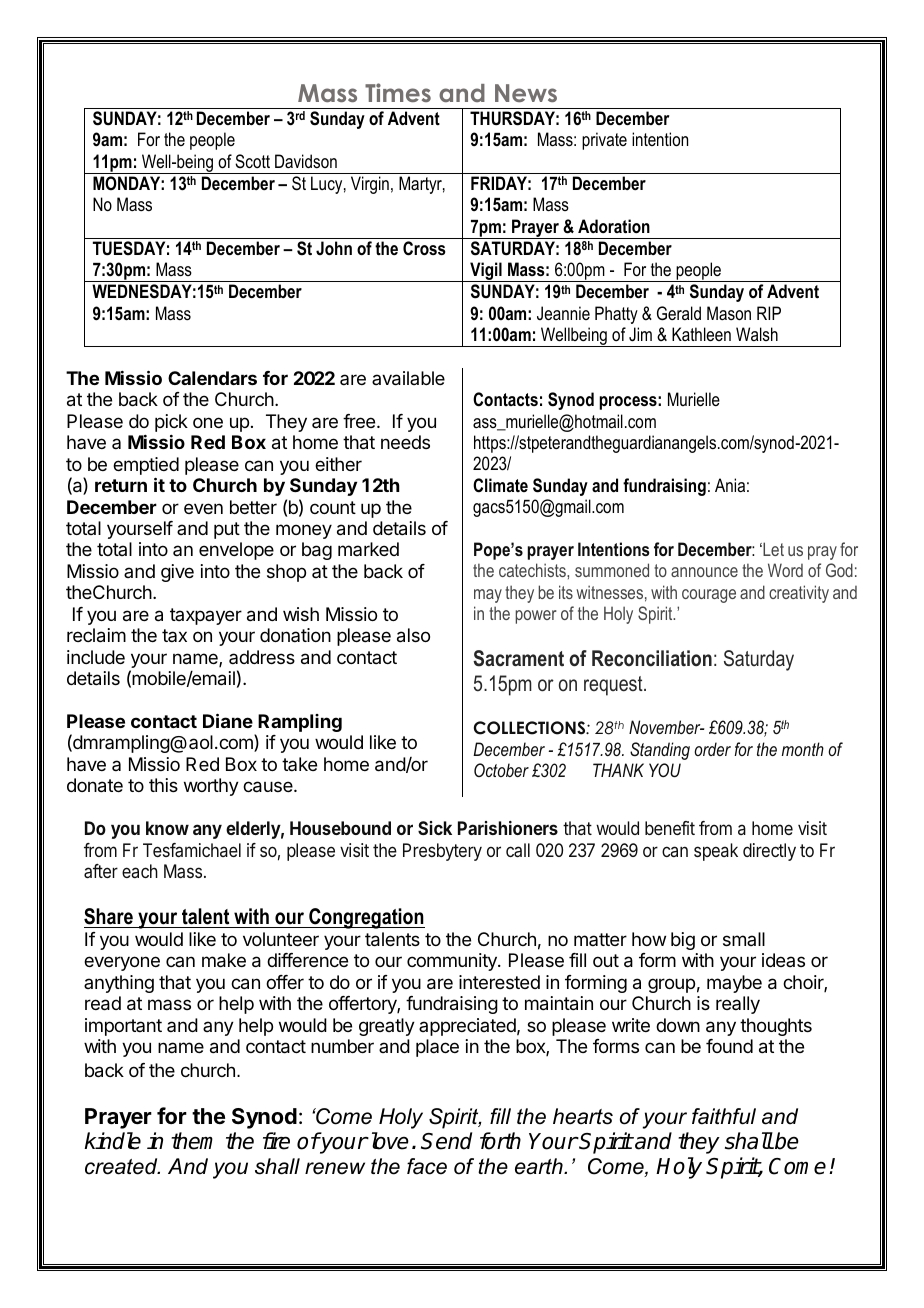 The width and height of the screenshot is (924, 1308). I want to click on pick, so click(171, 423).
